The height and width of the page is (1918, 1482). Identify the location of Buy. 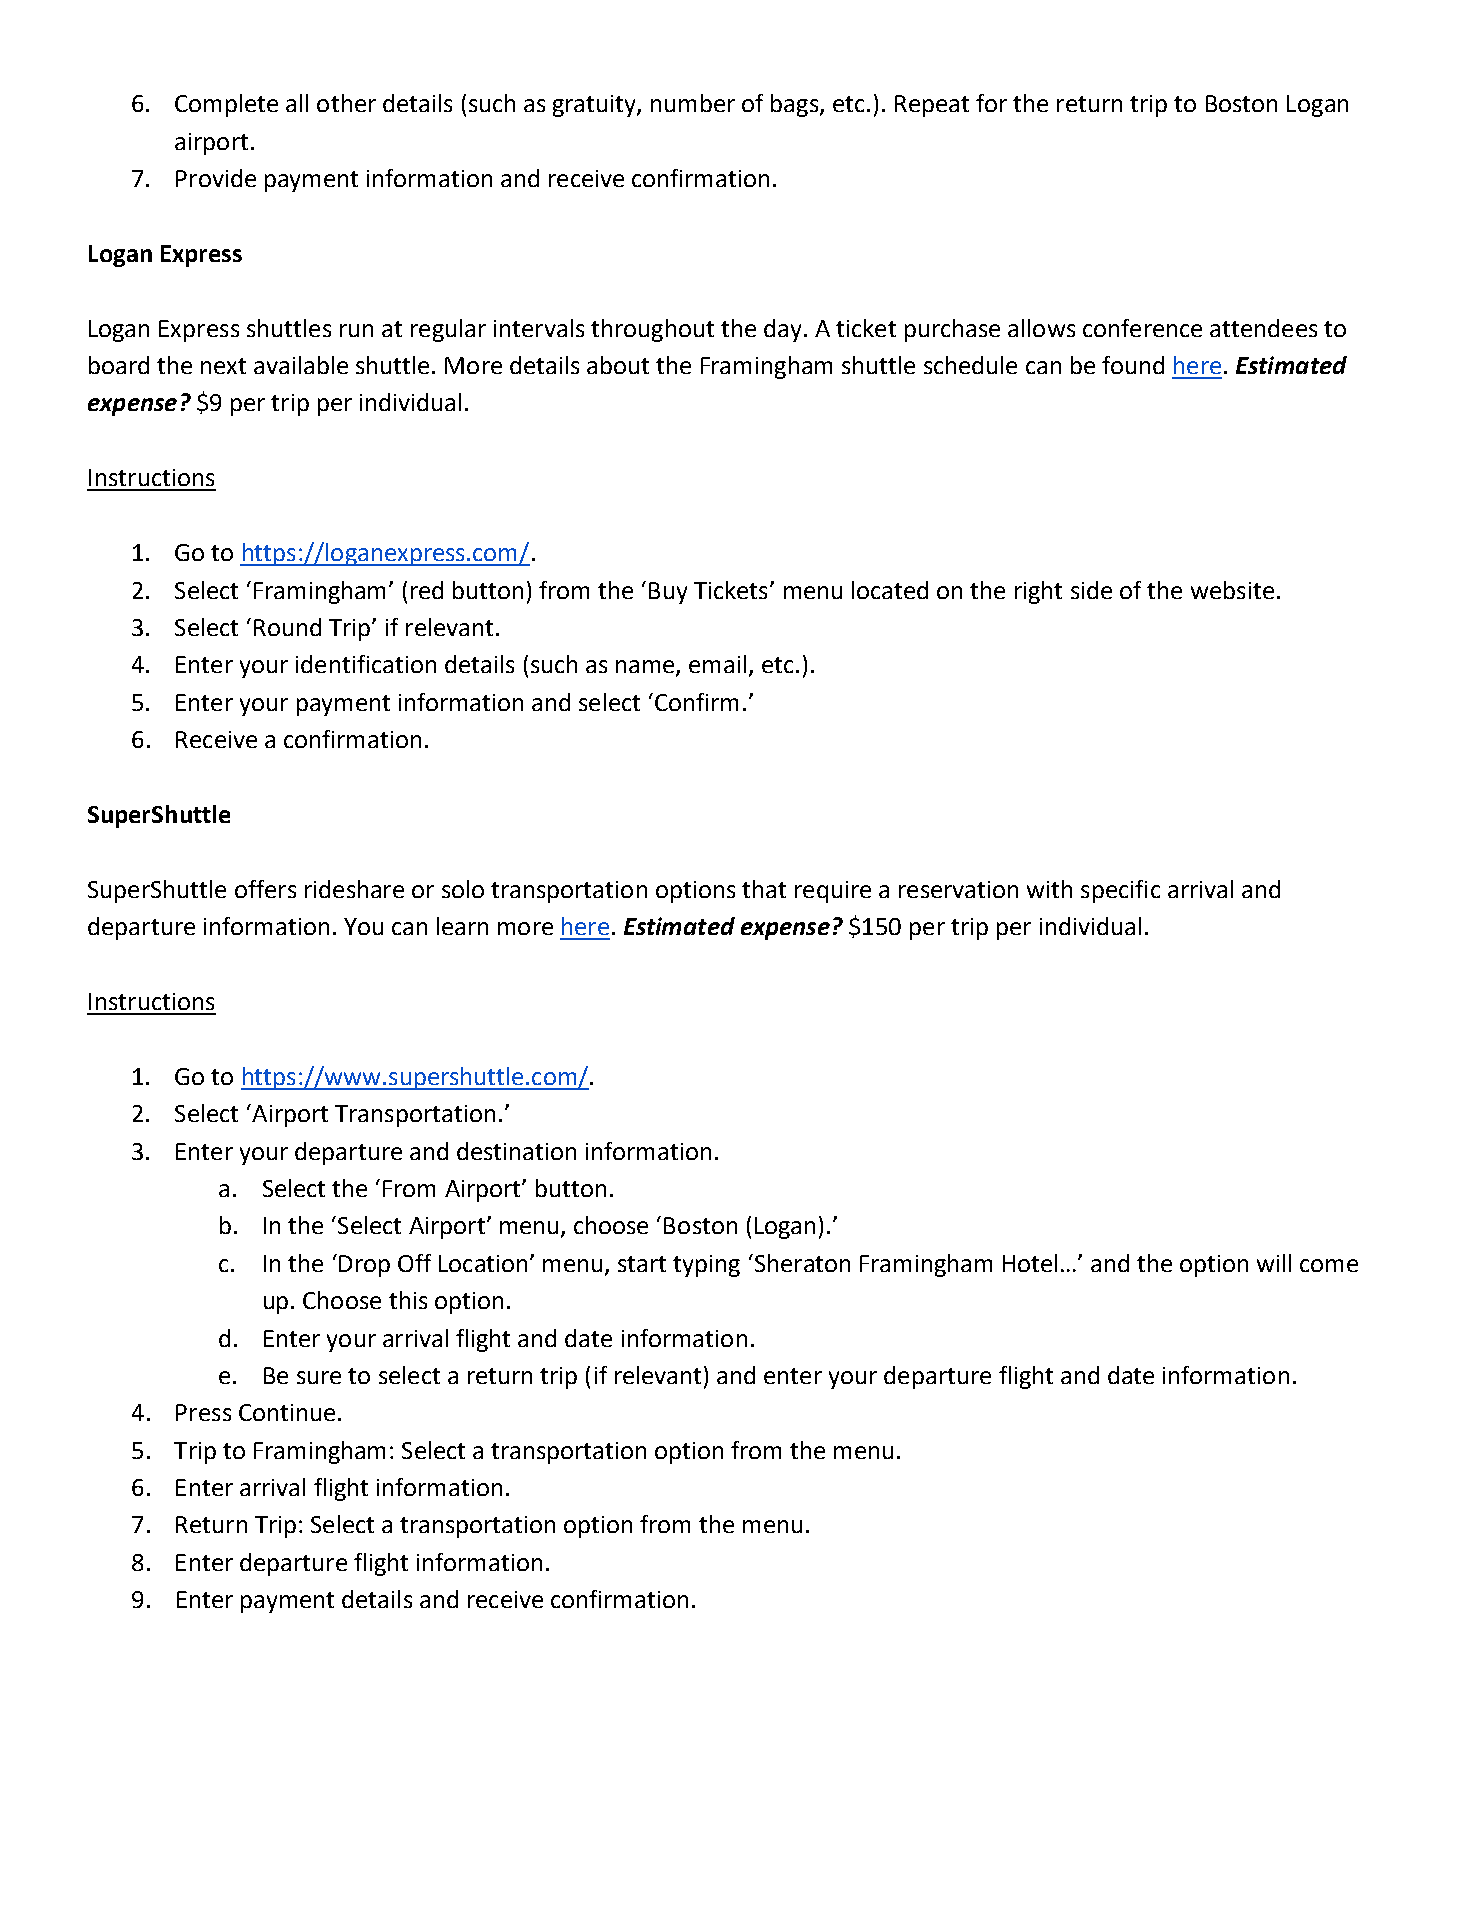
(668, 593).
